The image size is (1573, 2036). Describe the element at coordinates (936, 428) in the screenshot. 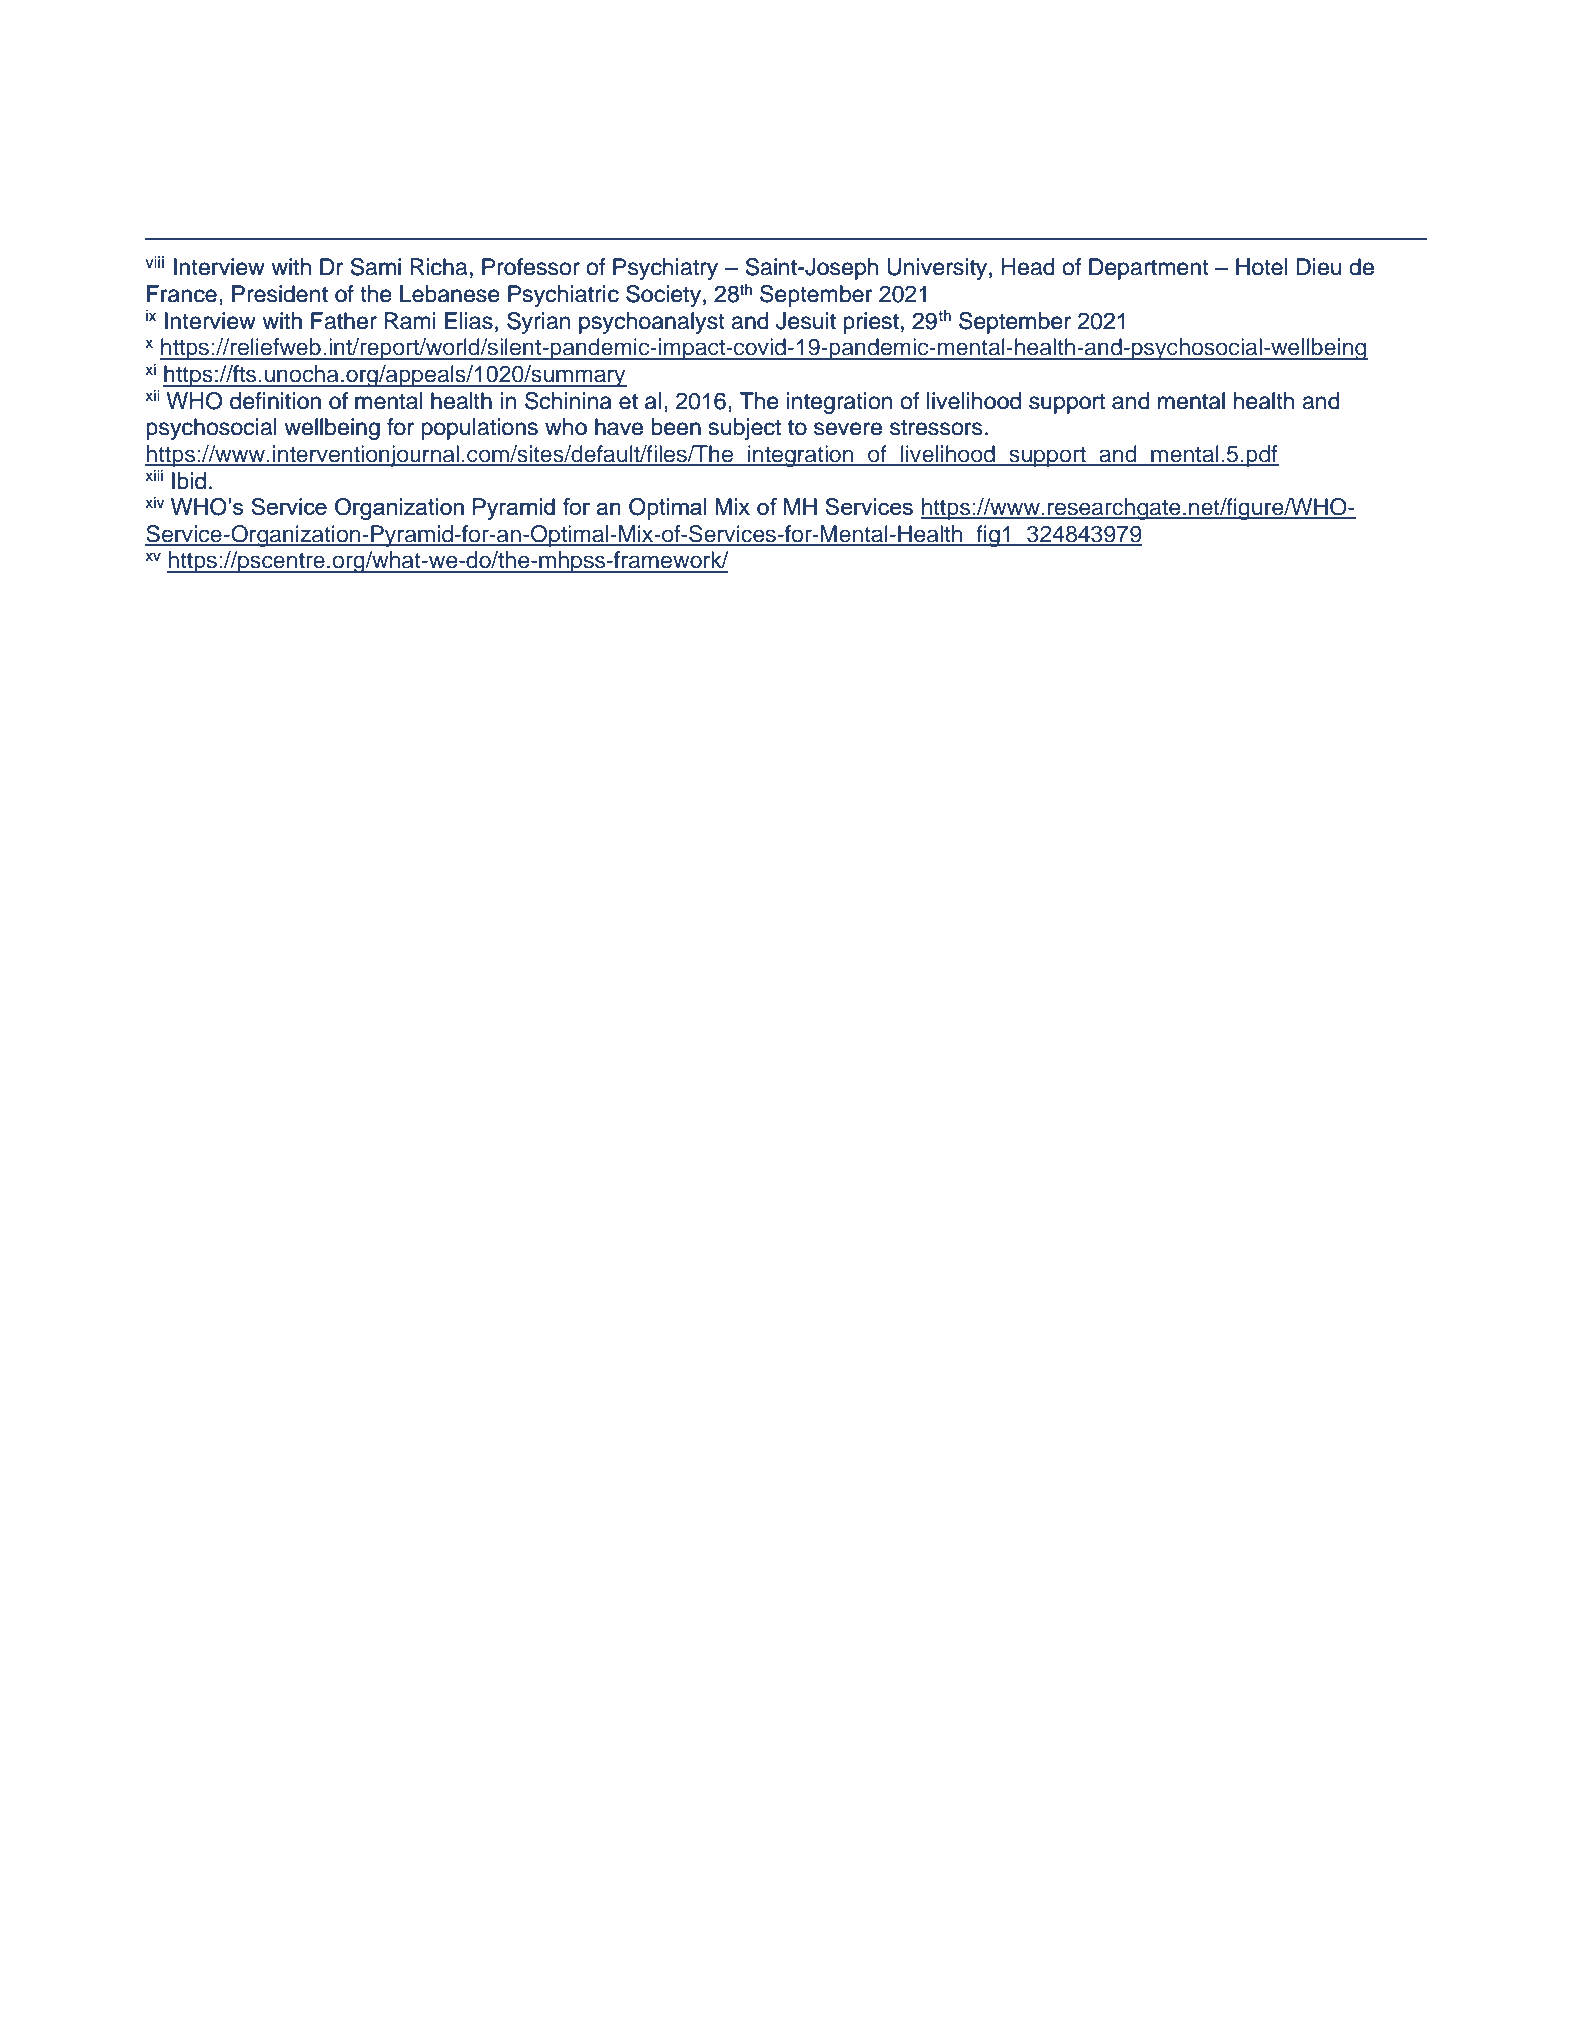

I see `stressors` at that location.
